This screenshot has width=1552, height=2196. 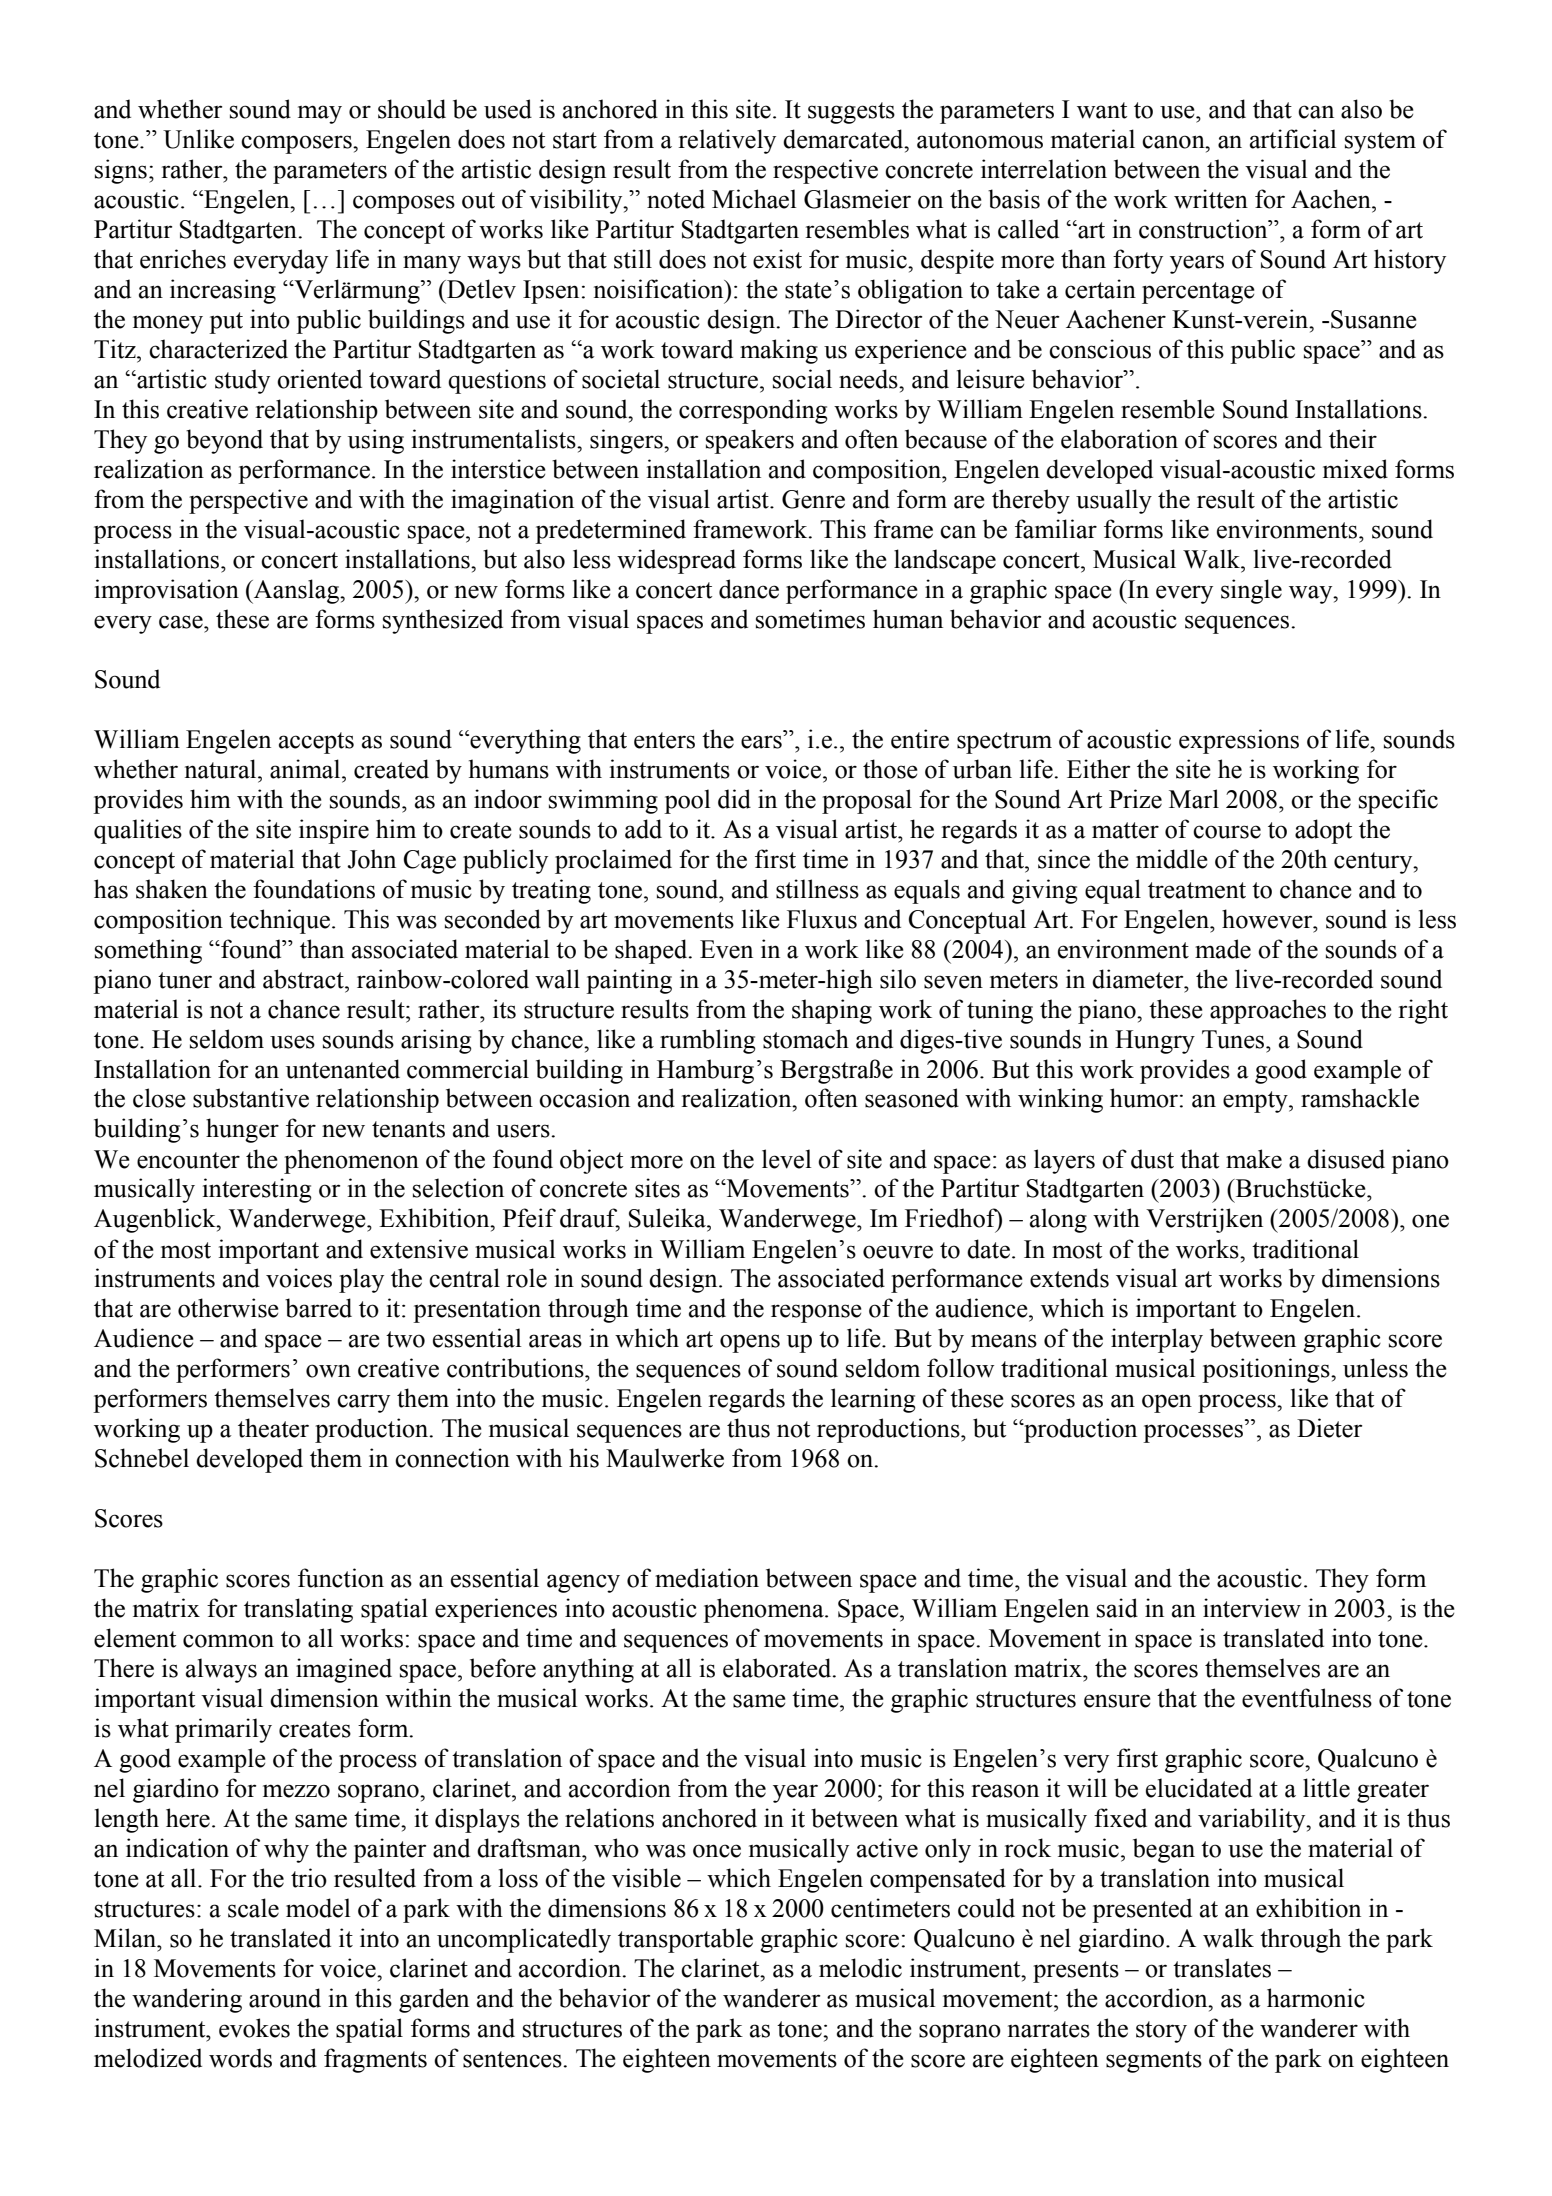 What do you see at coordinates (754, 199) in the screenshot?
I see `Michael` at bounding box center [754, 199].
